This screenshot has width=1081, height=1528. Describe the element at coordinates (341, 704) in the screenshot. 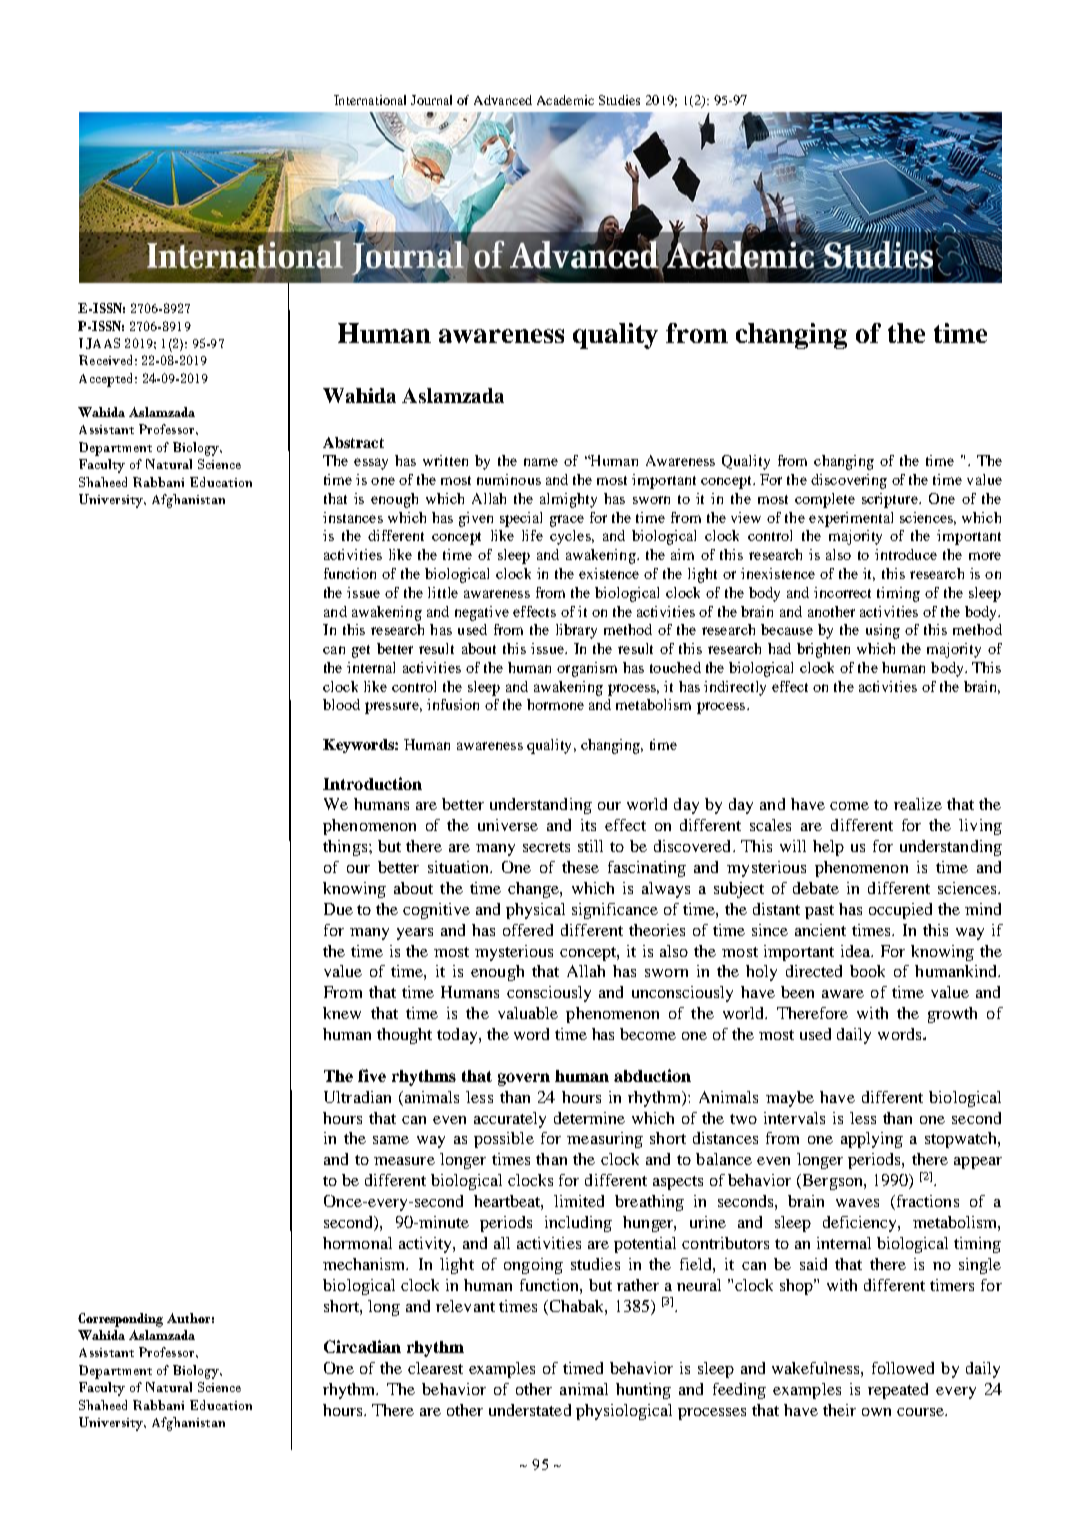

I see `blood` at that location.
